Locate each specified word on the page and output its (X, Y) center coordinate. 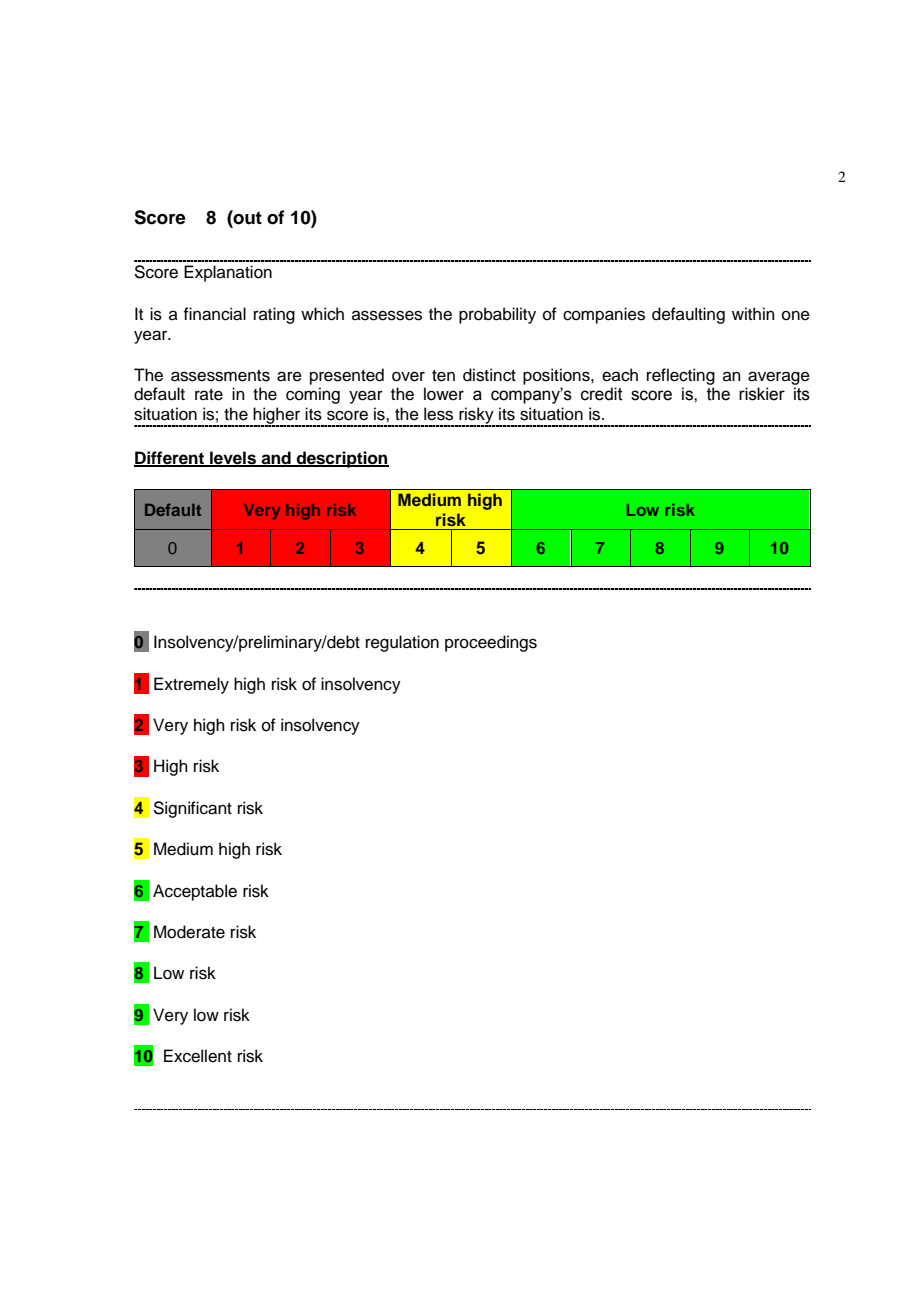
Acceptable (195, 892)
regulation (402, 643)
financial (215, 314)
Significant (192, 809)
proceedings (491, 643)
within (753, 313)
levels (233, 458)
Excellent (198, 1056)
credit (602, 394)
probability (497, 315)
